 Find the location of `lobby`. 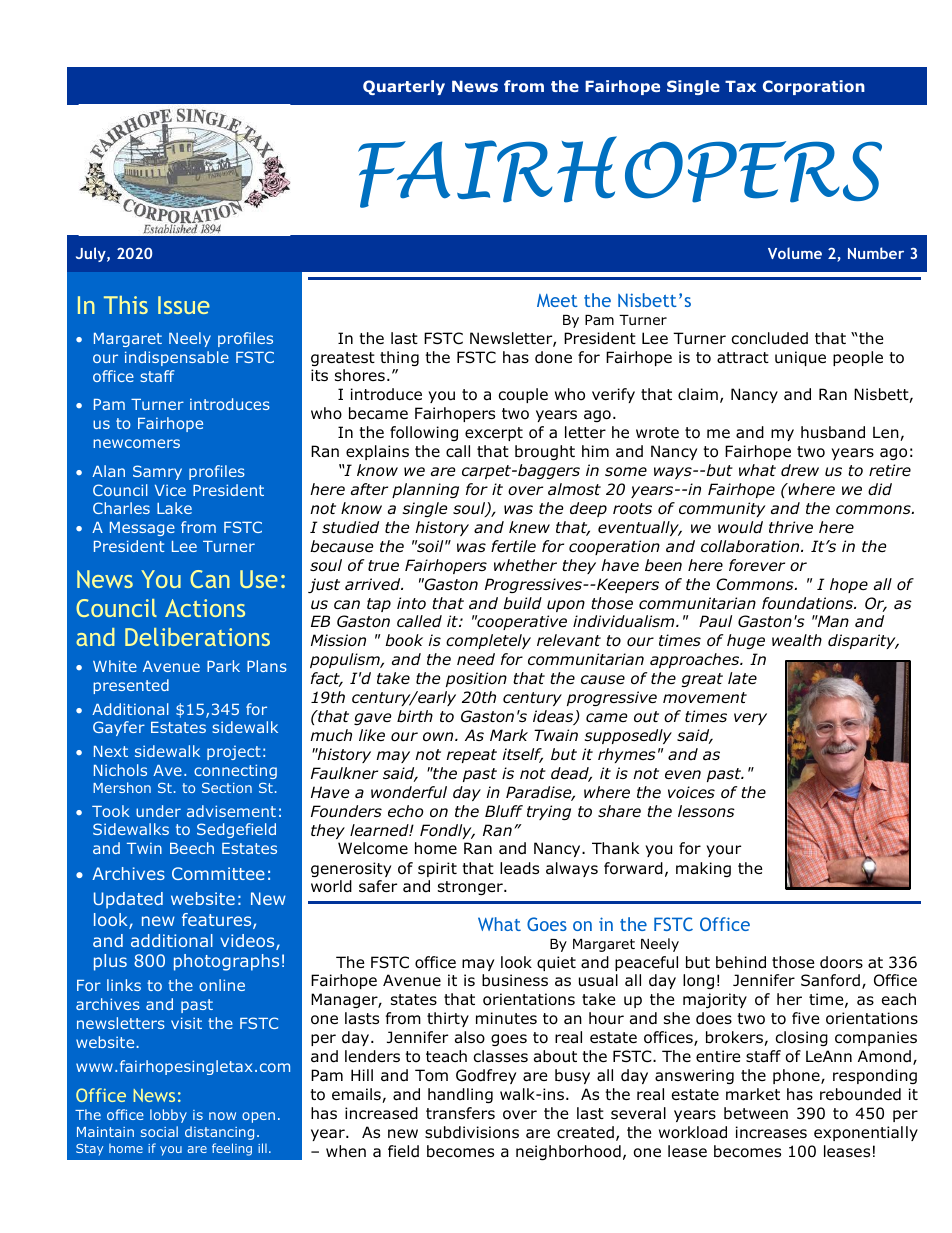

lobby is located at coordinates (168, 1116).
